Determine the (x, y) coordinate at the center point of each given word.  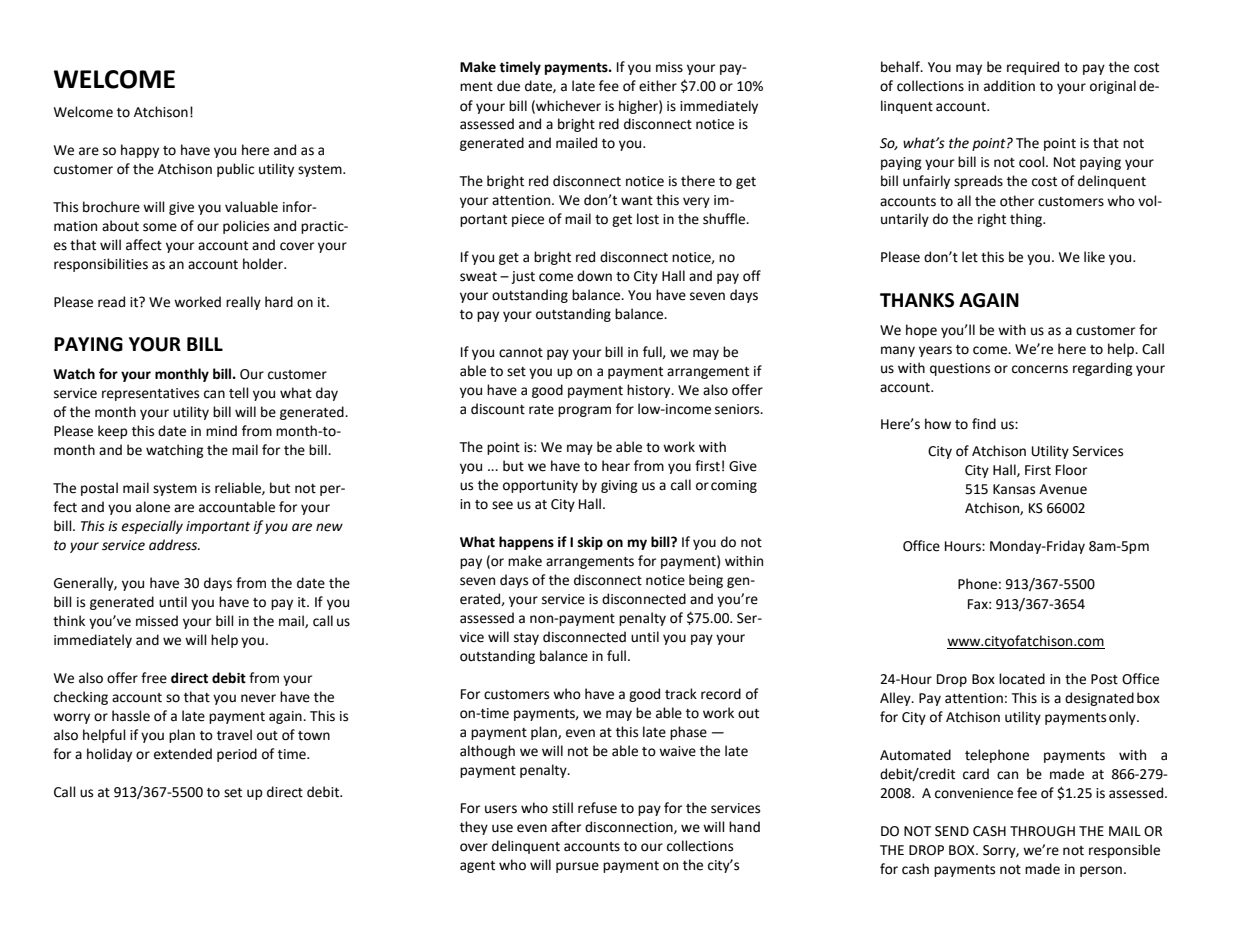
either (658, 86)
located (1022, 679)
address (174, 545)
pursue (577, 867)
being (706, 581)
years (935, 351)
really (243, 303)
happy (140, 151)
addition (1009, 86)
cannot (521, 353)
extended (183, 754)
